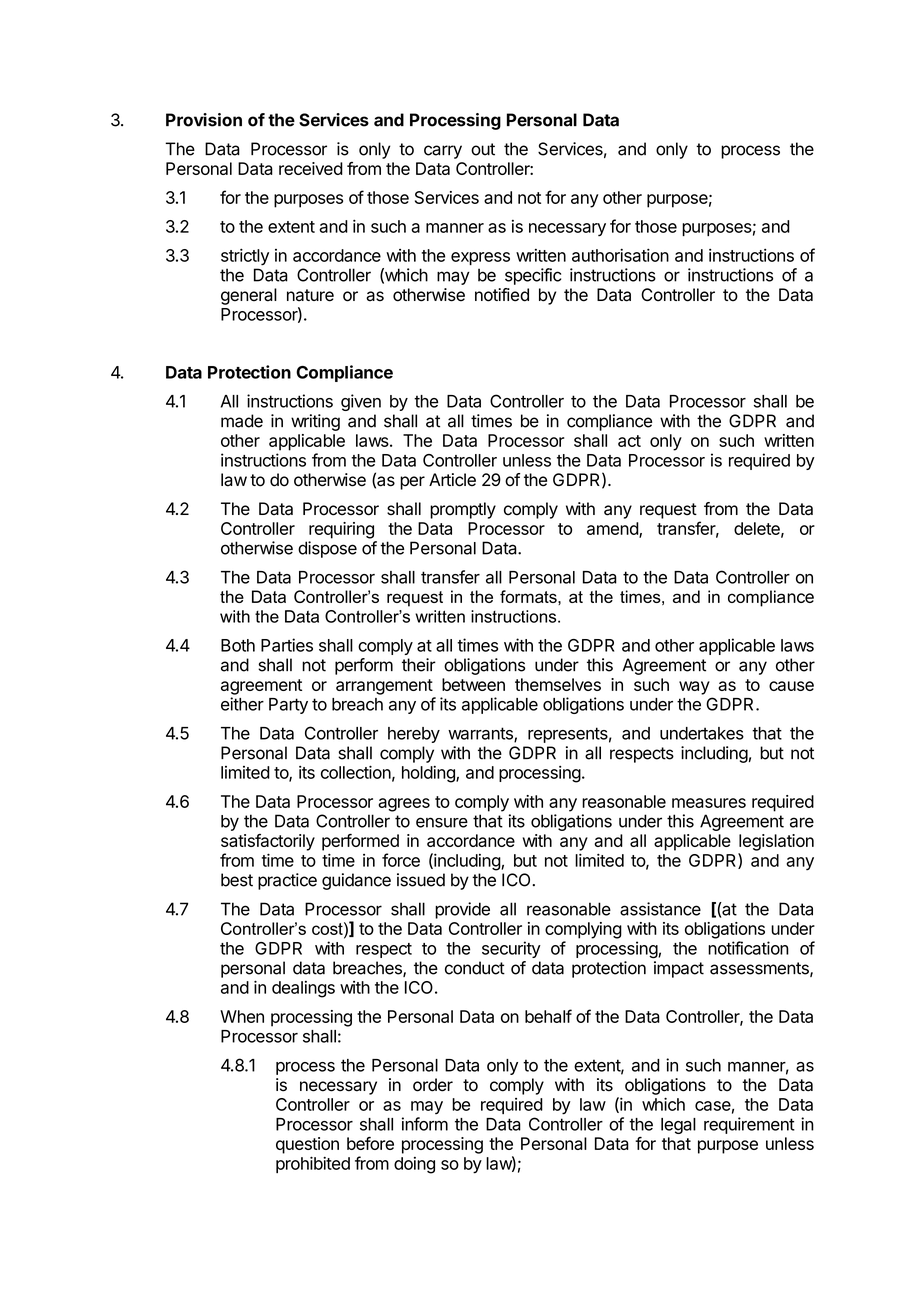 Image resolution: width=924 pixels, height=1307 pixels. What do you see at coordinates (473, 684) in the page?
I see `between` at bounding box center [473, 684].
